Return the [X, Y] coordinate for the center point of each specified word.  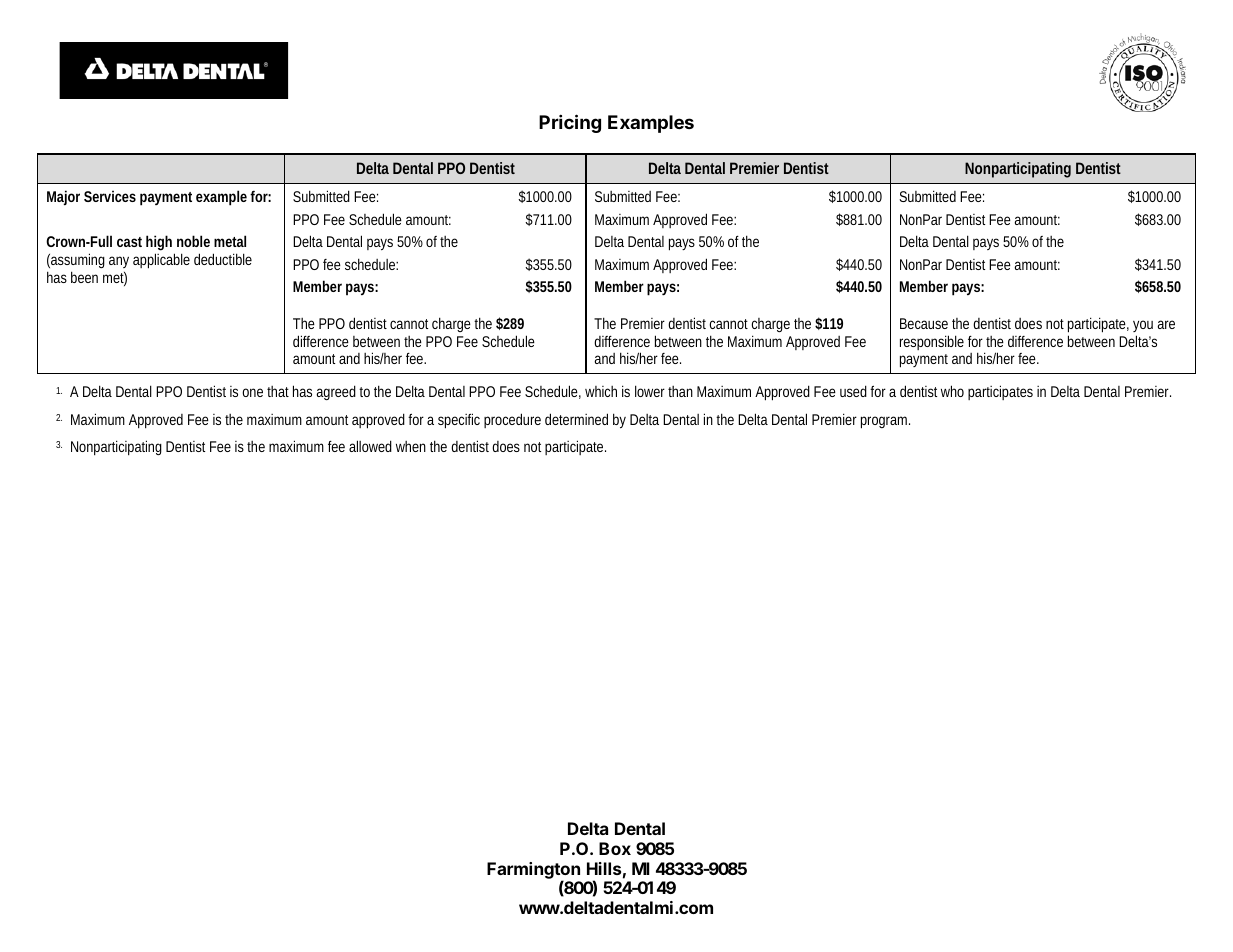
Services [110, 196]
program [885, 422]
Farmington [533, 871]
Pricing [570, 123]
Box [615, 848]
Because [924, 323]
